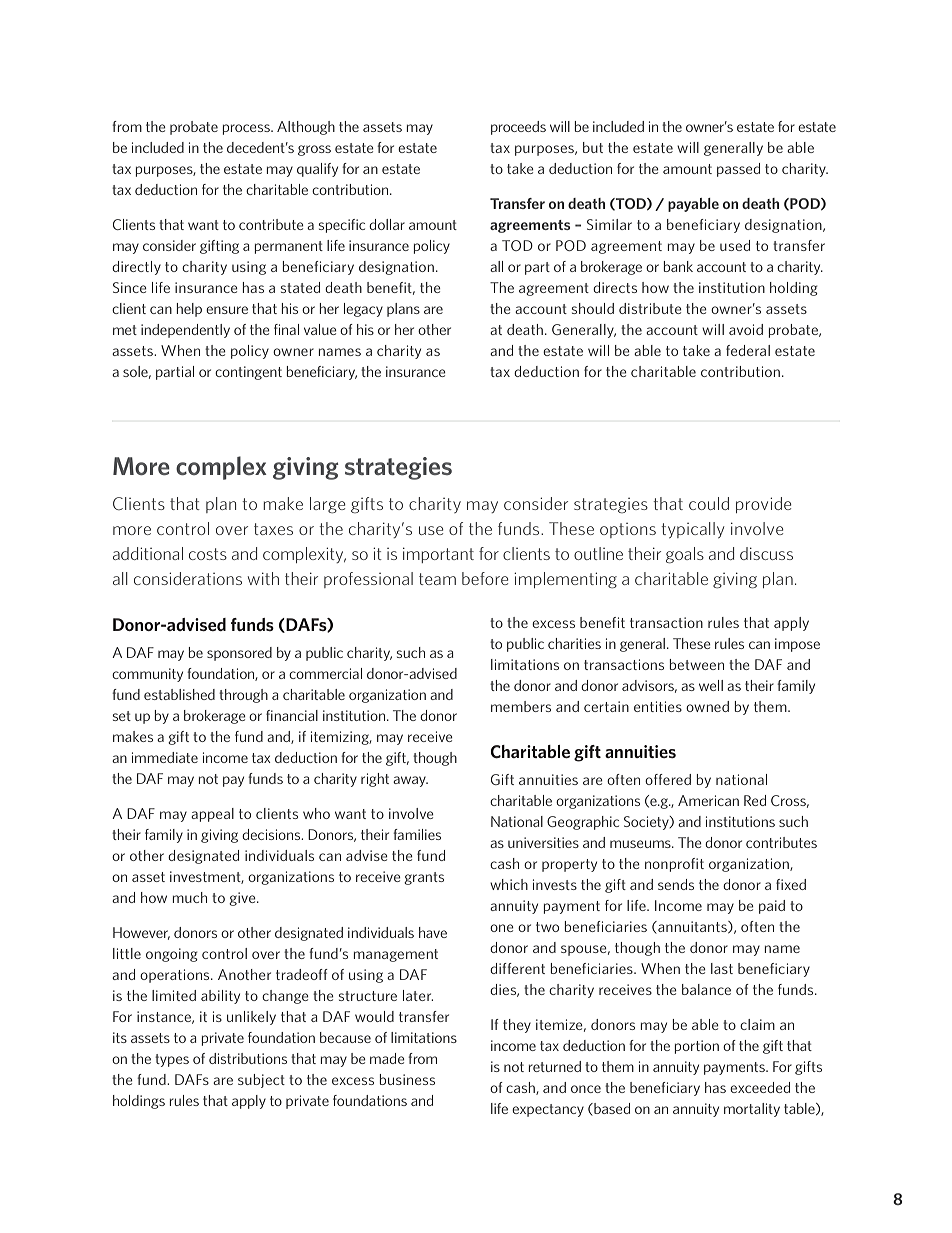 This screenshot has width=952, height=1233. What do you see at coordinates (518, 128) in the screenshot?
I see `proceeds` at bounding box center [518, 128].
